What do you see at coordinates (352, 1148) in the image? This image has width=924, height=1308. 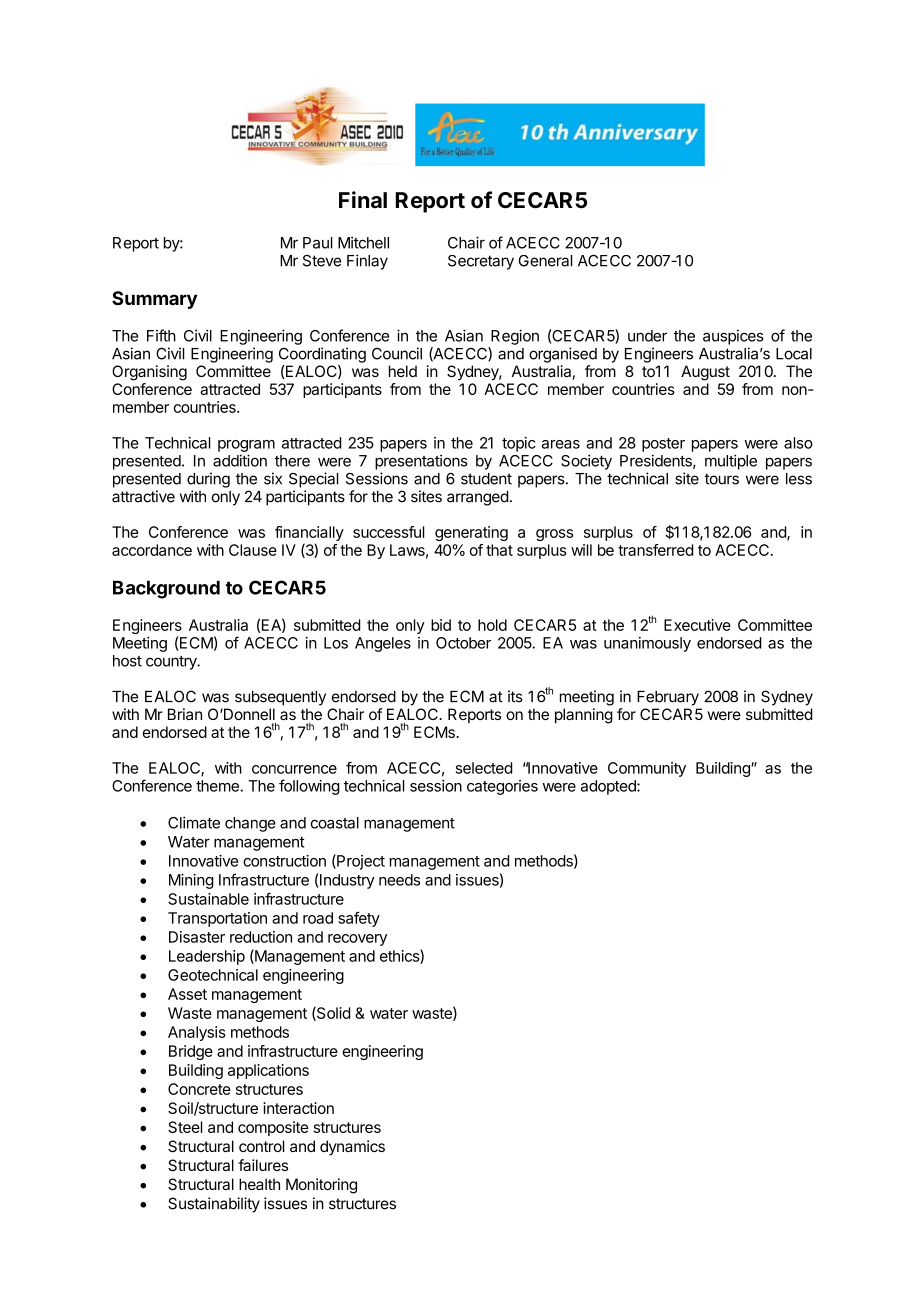 I see `dynamics` at bounding box center [352, 1148].
